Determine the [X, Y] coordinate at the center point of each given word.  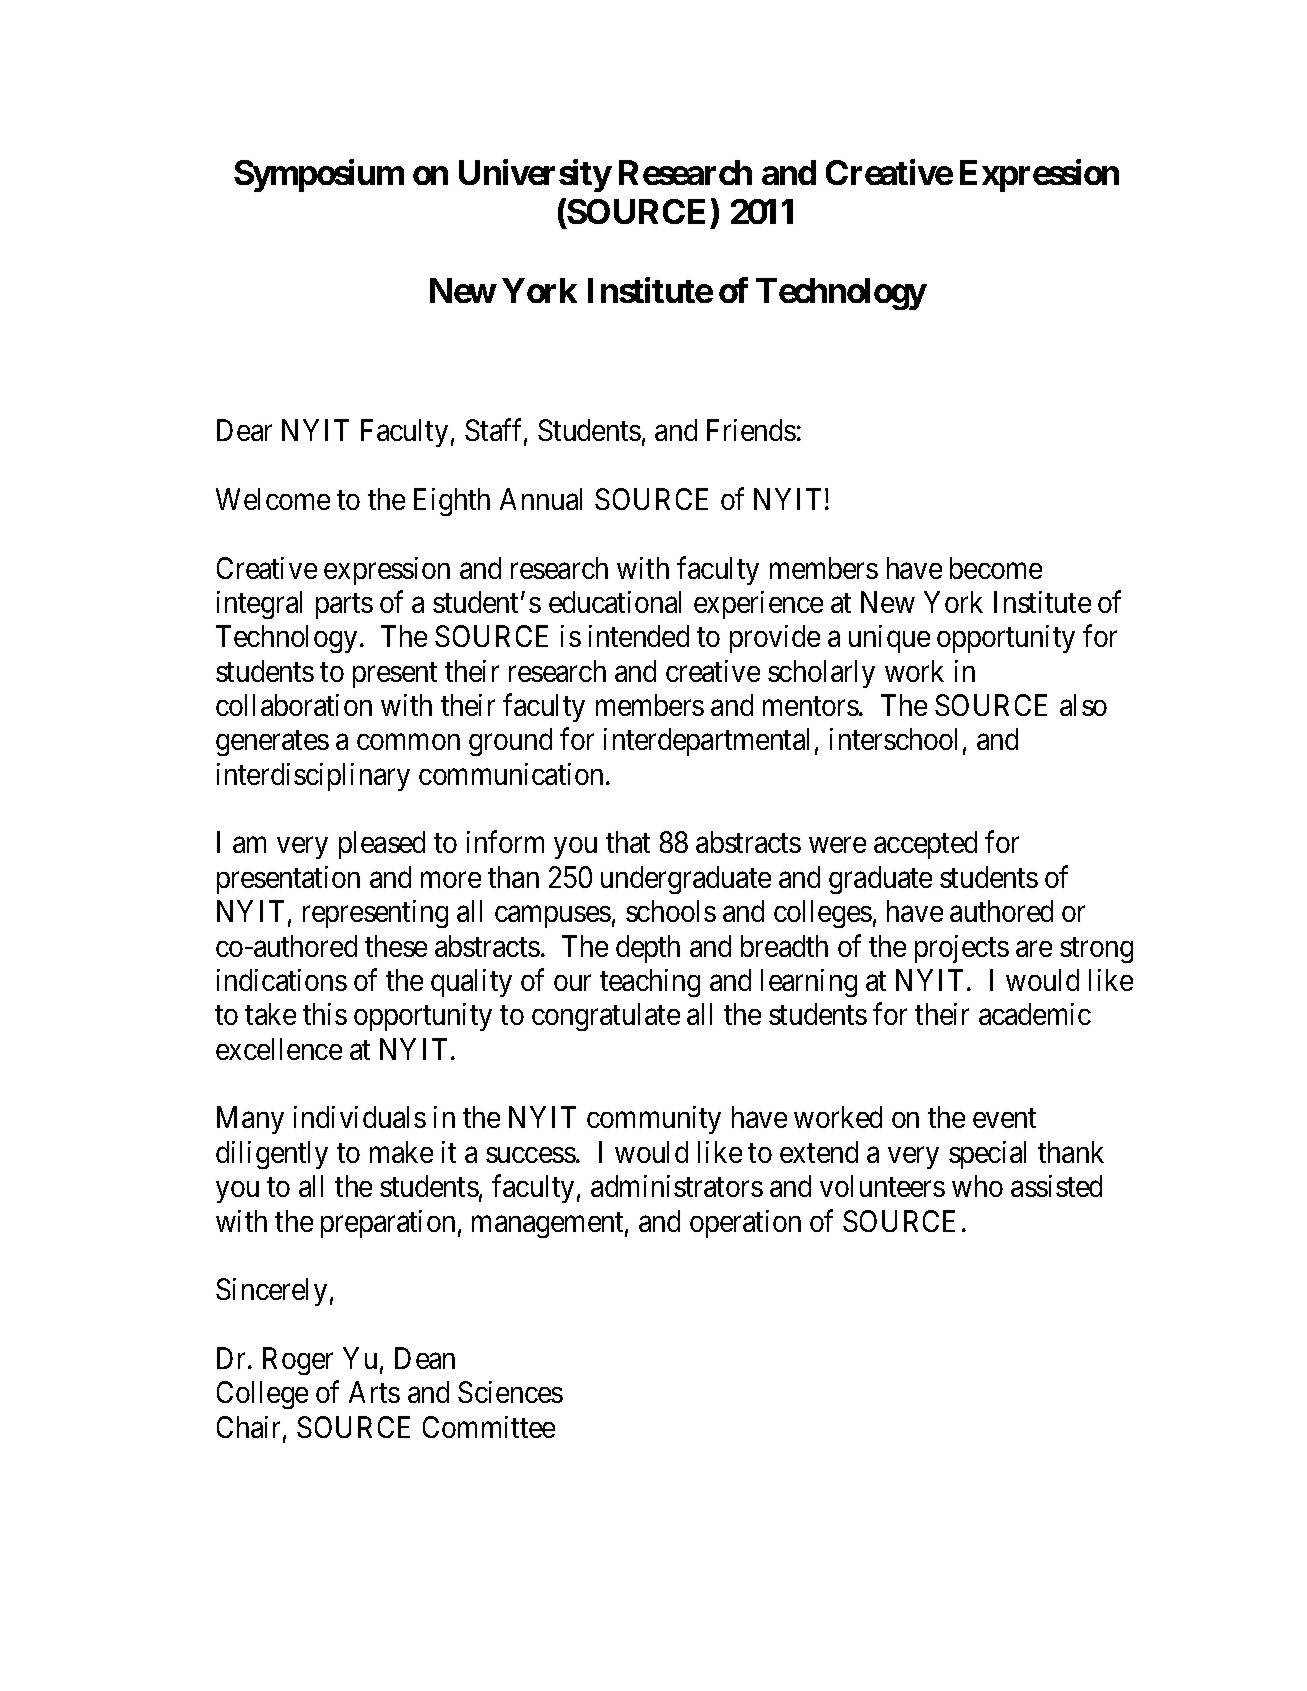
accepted [925, 845]
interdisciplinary [313, 777]
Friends [751, 430]
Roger [298, 1361]
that [628, 842]
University [535, 175]
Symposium [319, 175]
